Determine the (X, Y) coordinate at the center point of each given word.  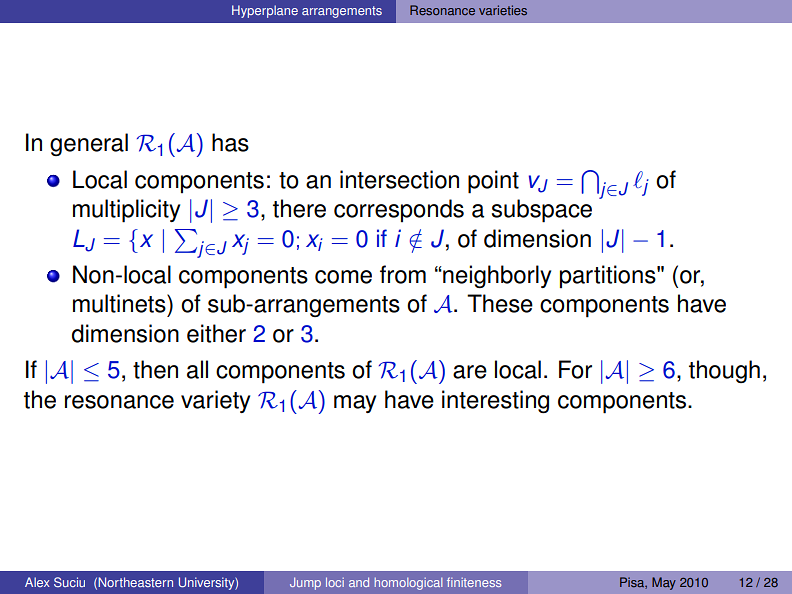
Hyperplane (265, 11)
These (500, 303)
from (403, 274)
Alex (37, 582)
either (216, 333)
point (493, 182)
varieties (503, 10)
